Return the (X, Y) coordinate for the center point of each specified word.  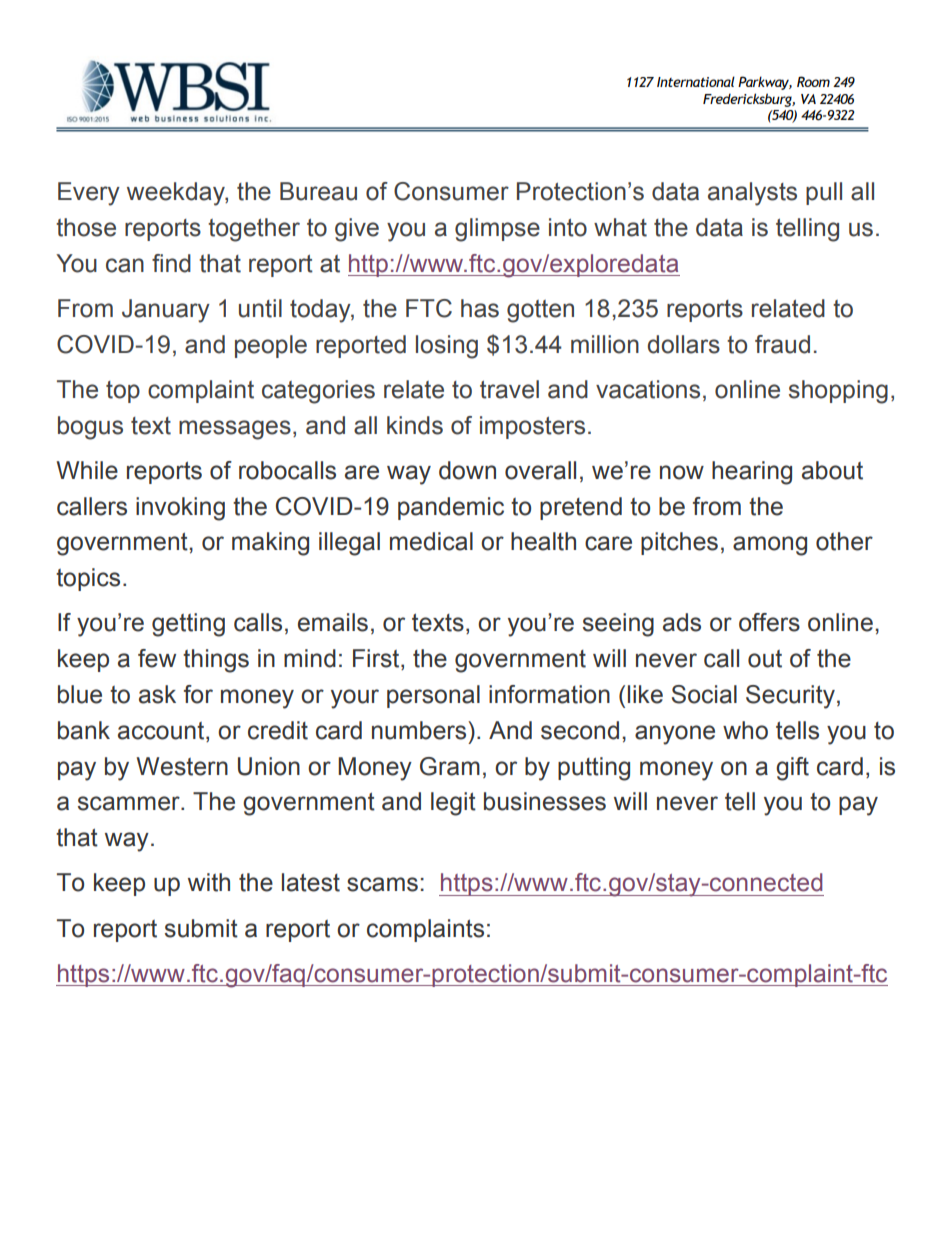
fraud (782, 344)
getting (188, 625)
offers (769, 622)
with (209, 882)
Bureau (318, 191)
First (377, 659)
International (696, 81)
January (166, 311)
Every (89, 194)
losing (447, 347)
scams (382, 884)
